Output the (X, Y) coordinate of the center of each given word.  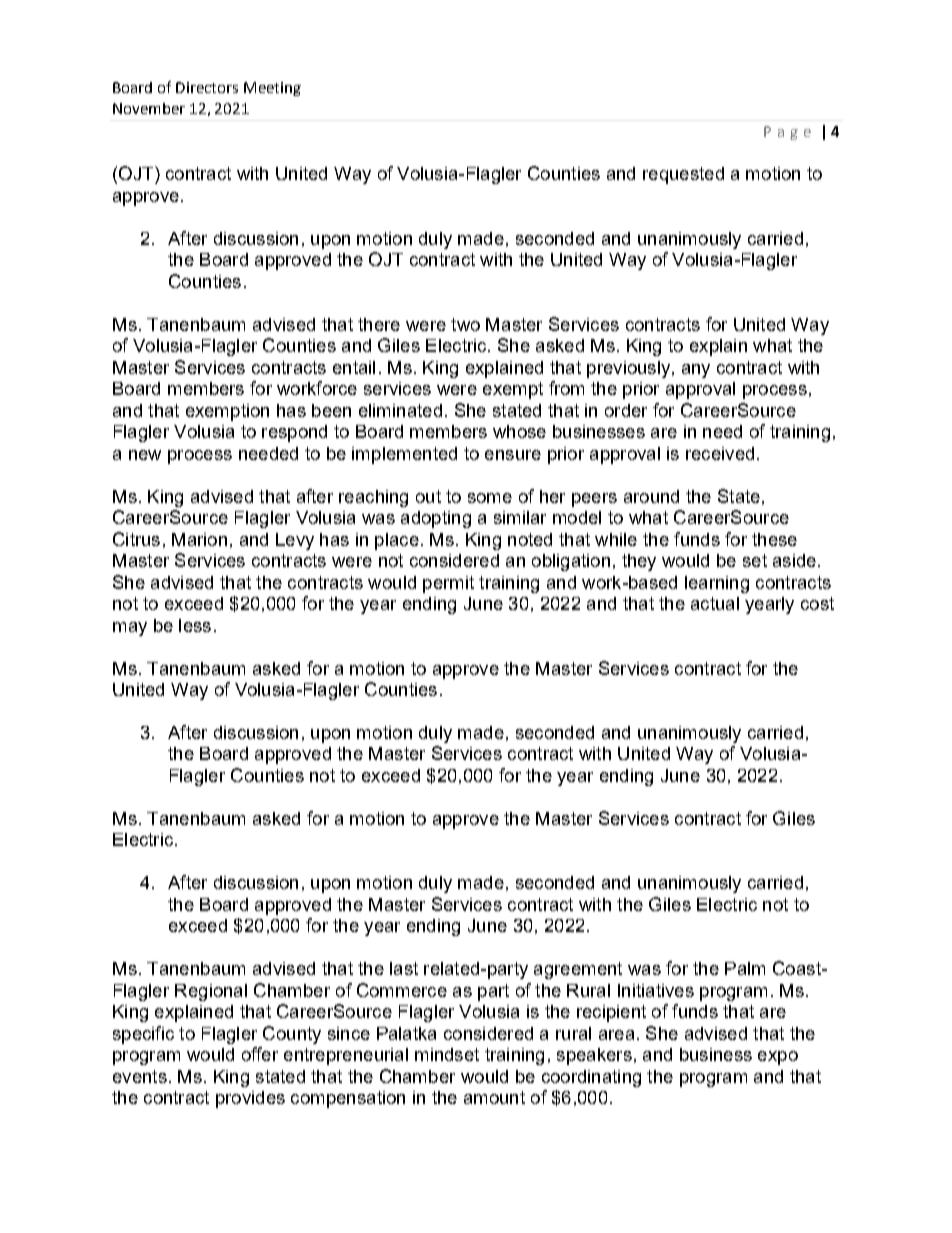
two (465, 324)
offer (260, 1054)
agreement (578, 970)
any (696, 371)
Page (787, 133)
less (195, 625)
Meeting (272, 89)
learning (717, 584)
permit (448, 584)
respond (294, 433)
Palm (745, 968)
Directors (207, 87)
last (404, 968)
